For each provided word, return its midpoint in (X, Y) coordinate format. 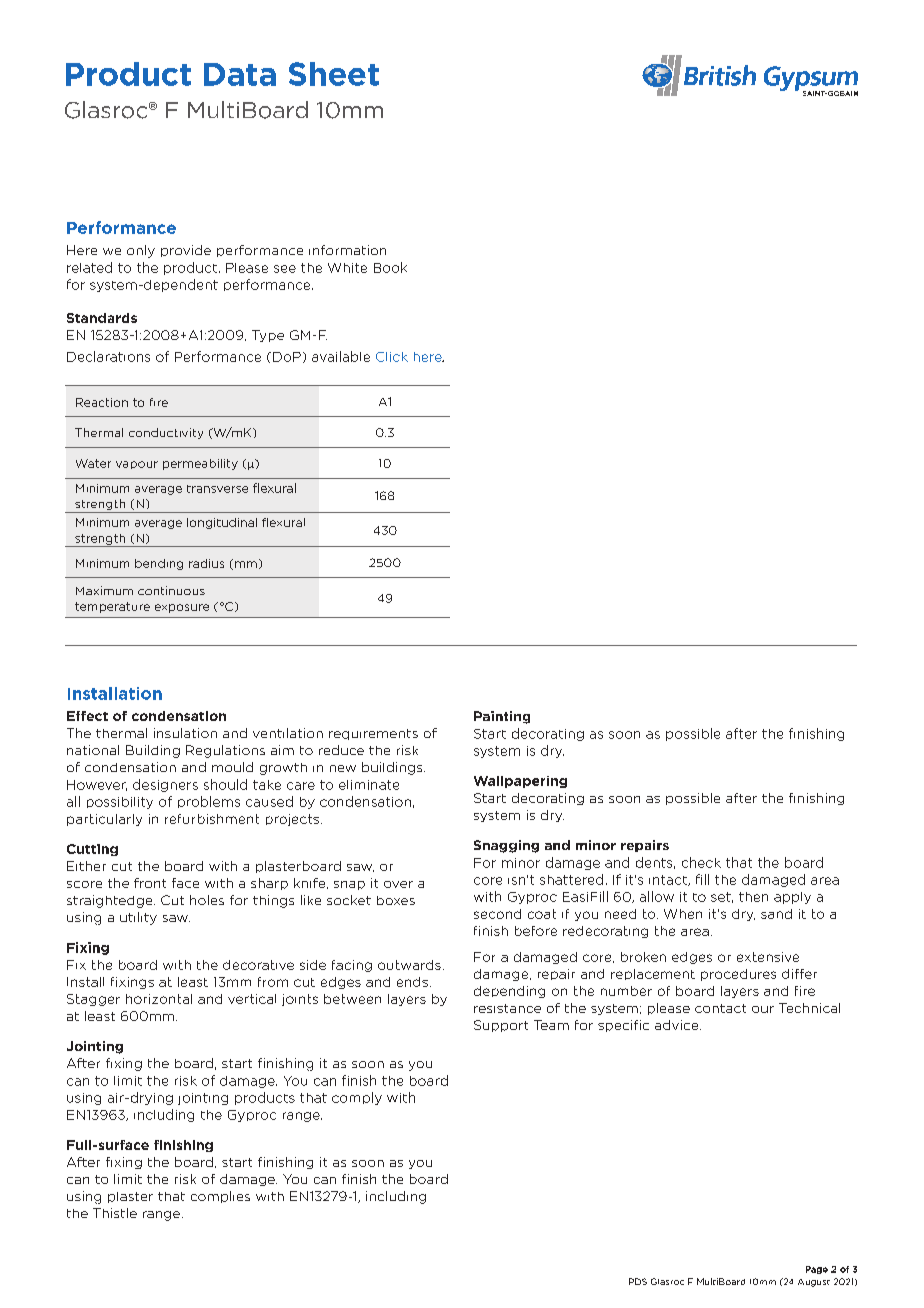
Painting (502, 717)
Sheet (334, 74)
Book (390, 267)
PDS (638, 1281)
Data (240, 74)
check (701, 862)
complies (220, 1197)
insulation (185, 733)
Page (817, 1270)
